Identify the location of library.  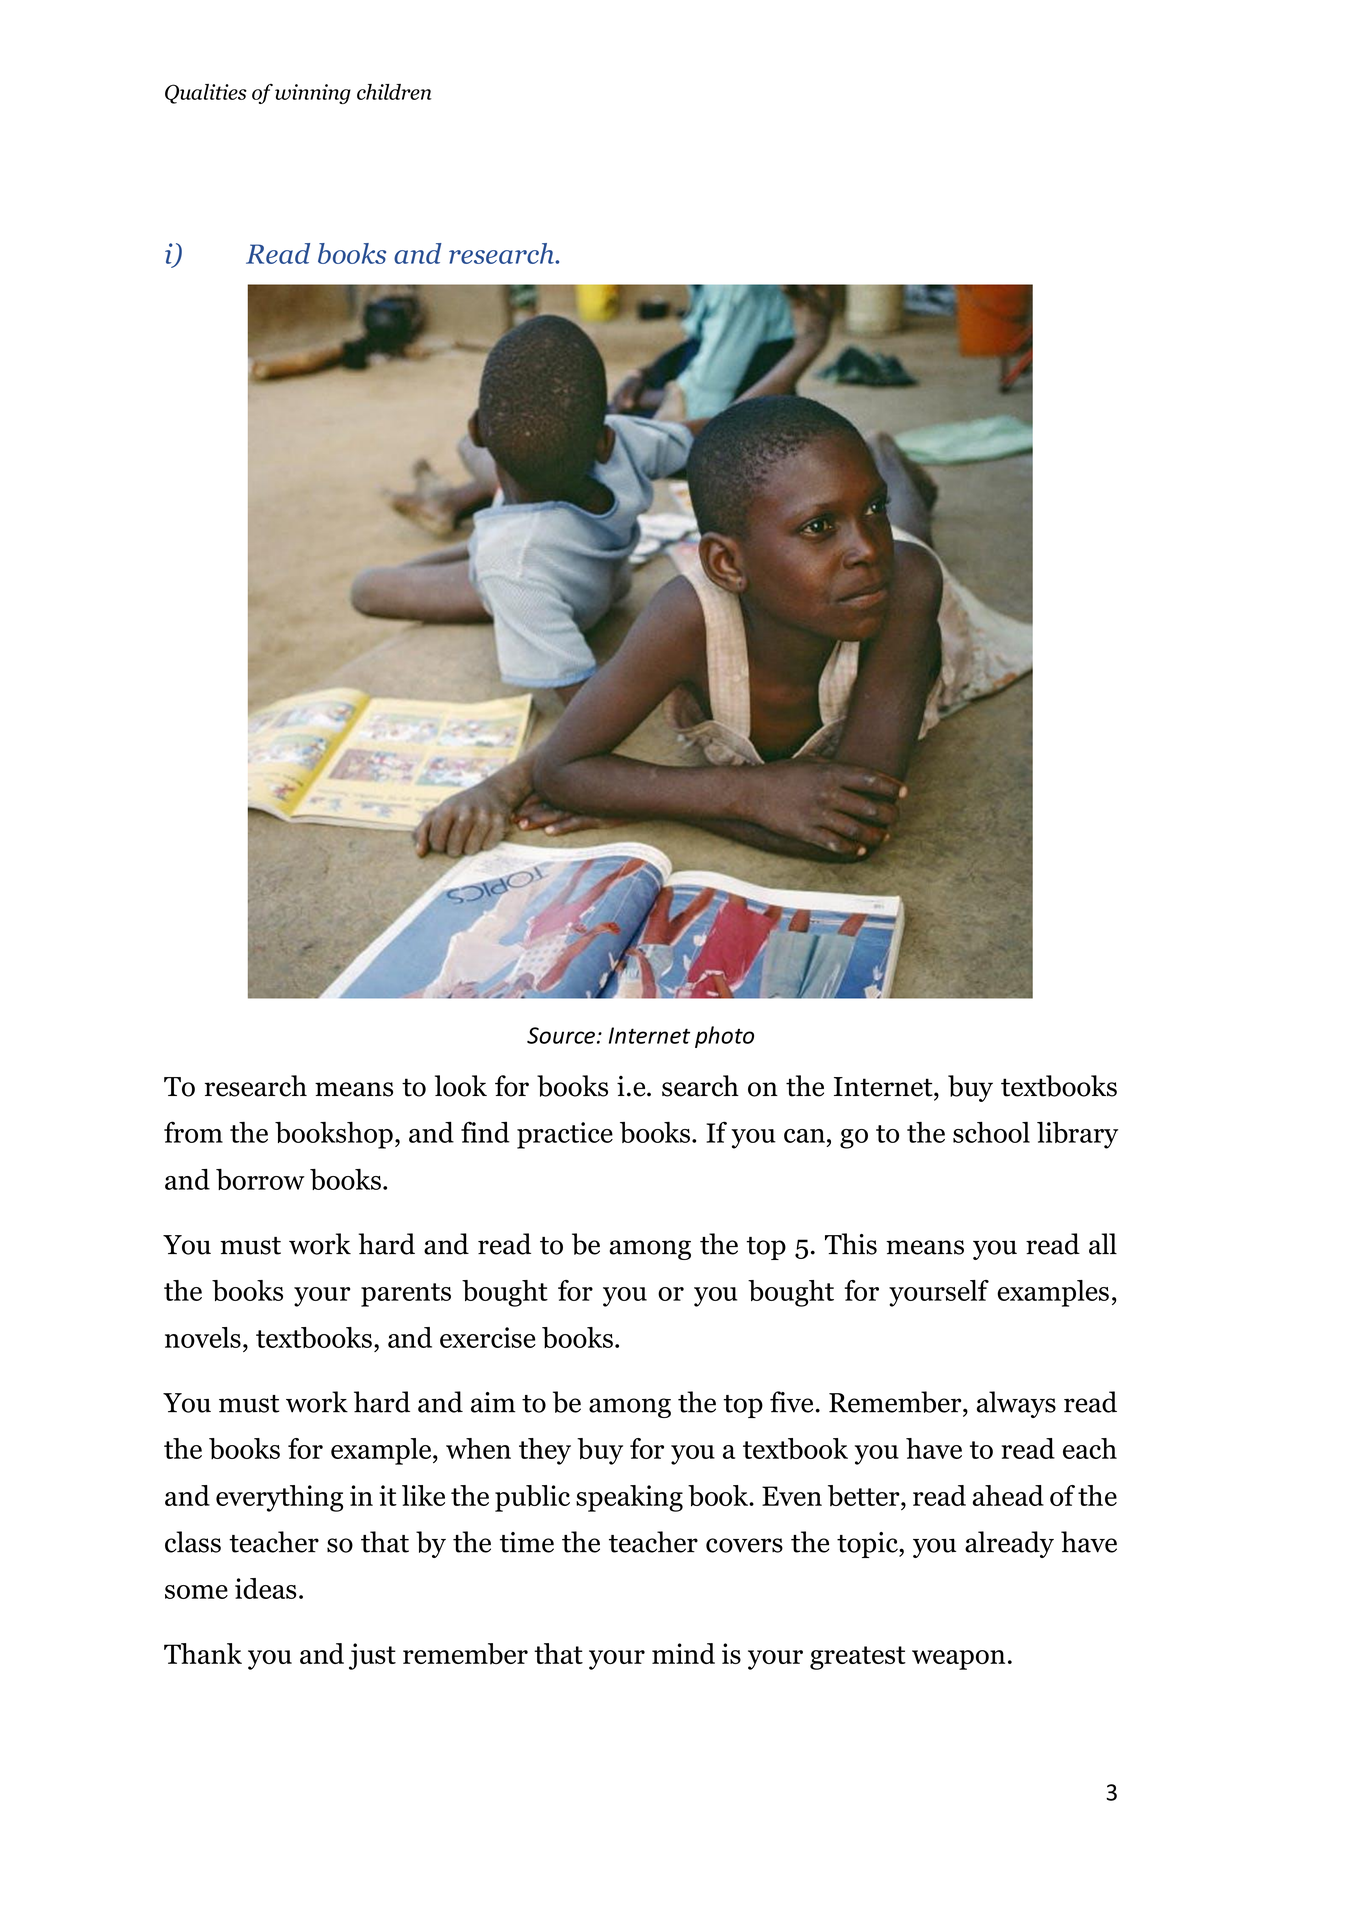
(1077, 1135).
